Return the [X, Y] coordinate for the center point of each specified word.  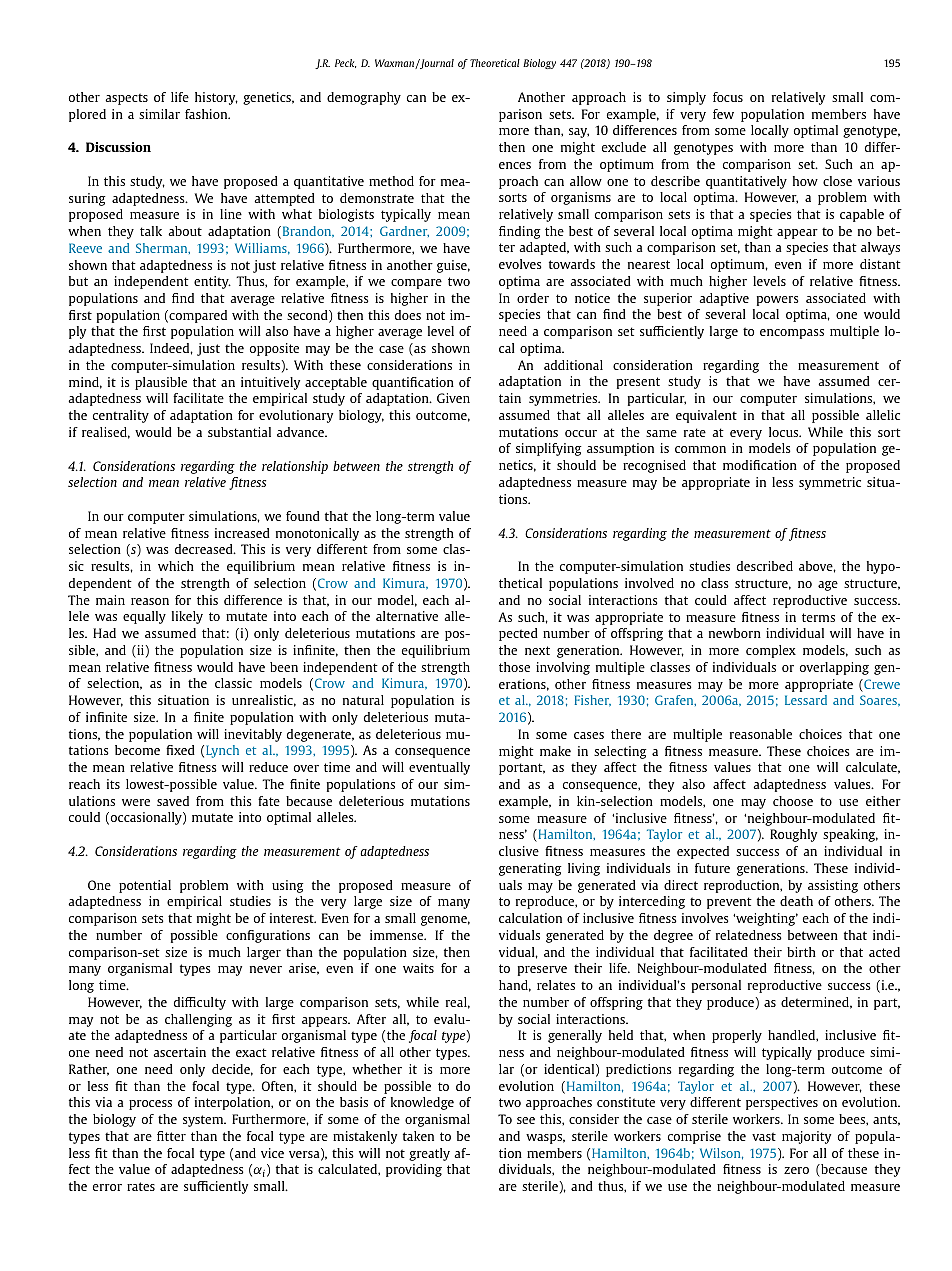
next [537, 650]
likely [187, 617]
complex [771, 651]
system [204, 1121]
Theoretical [495, 63]
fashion [207, 114]
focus [728, 97]
